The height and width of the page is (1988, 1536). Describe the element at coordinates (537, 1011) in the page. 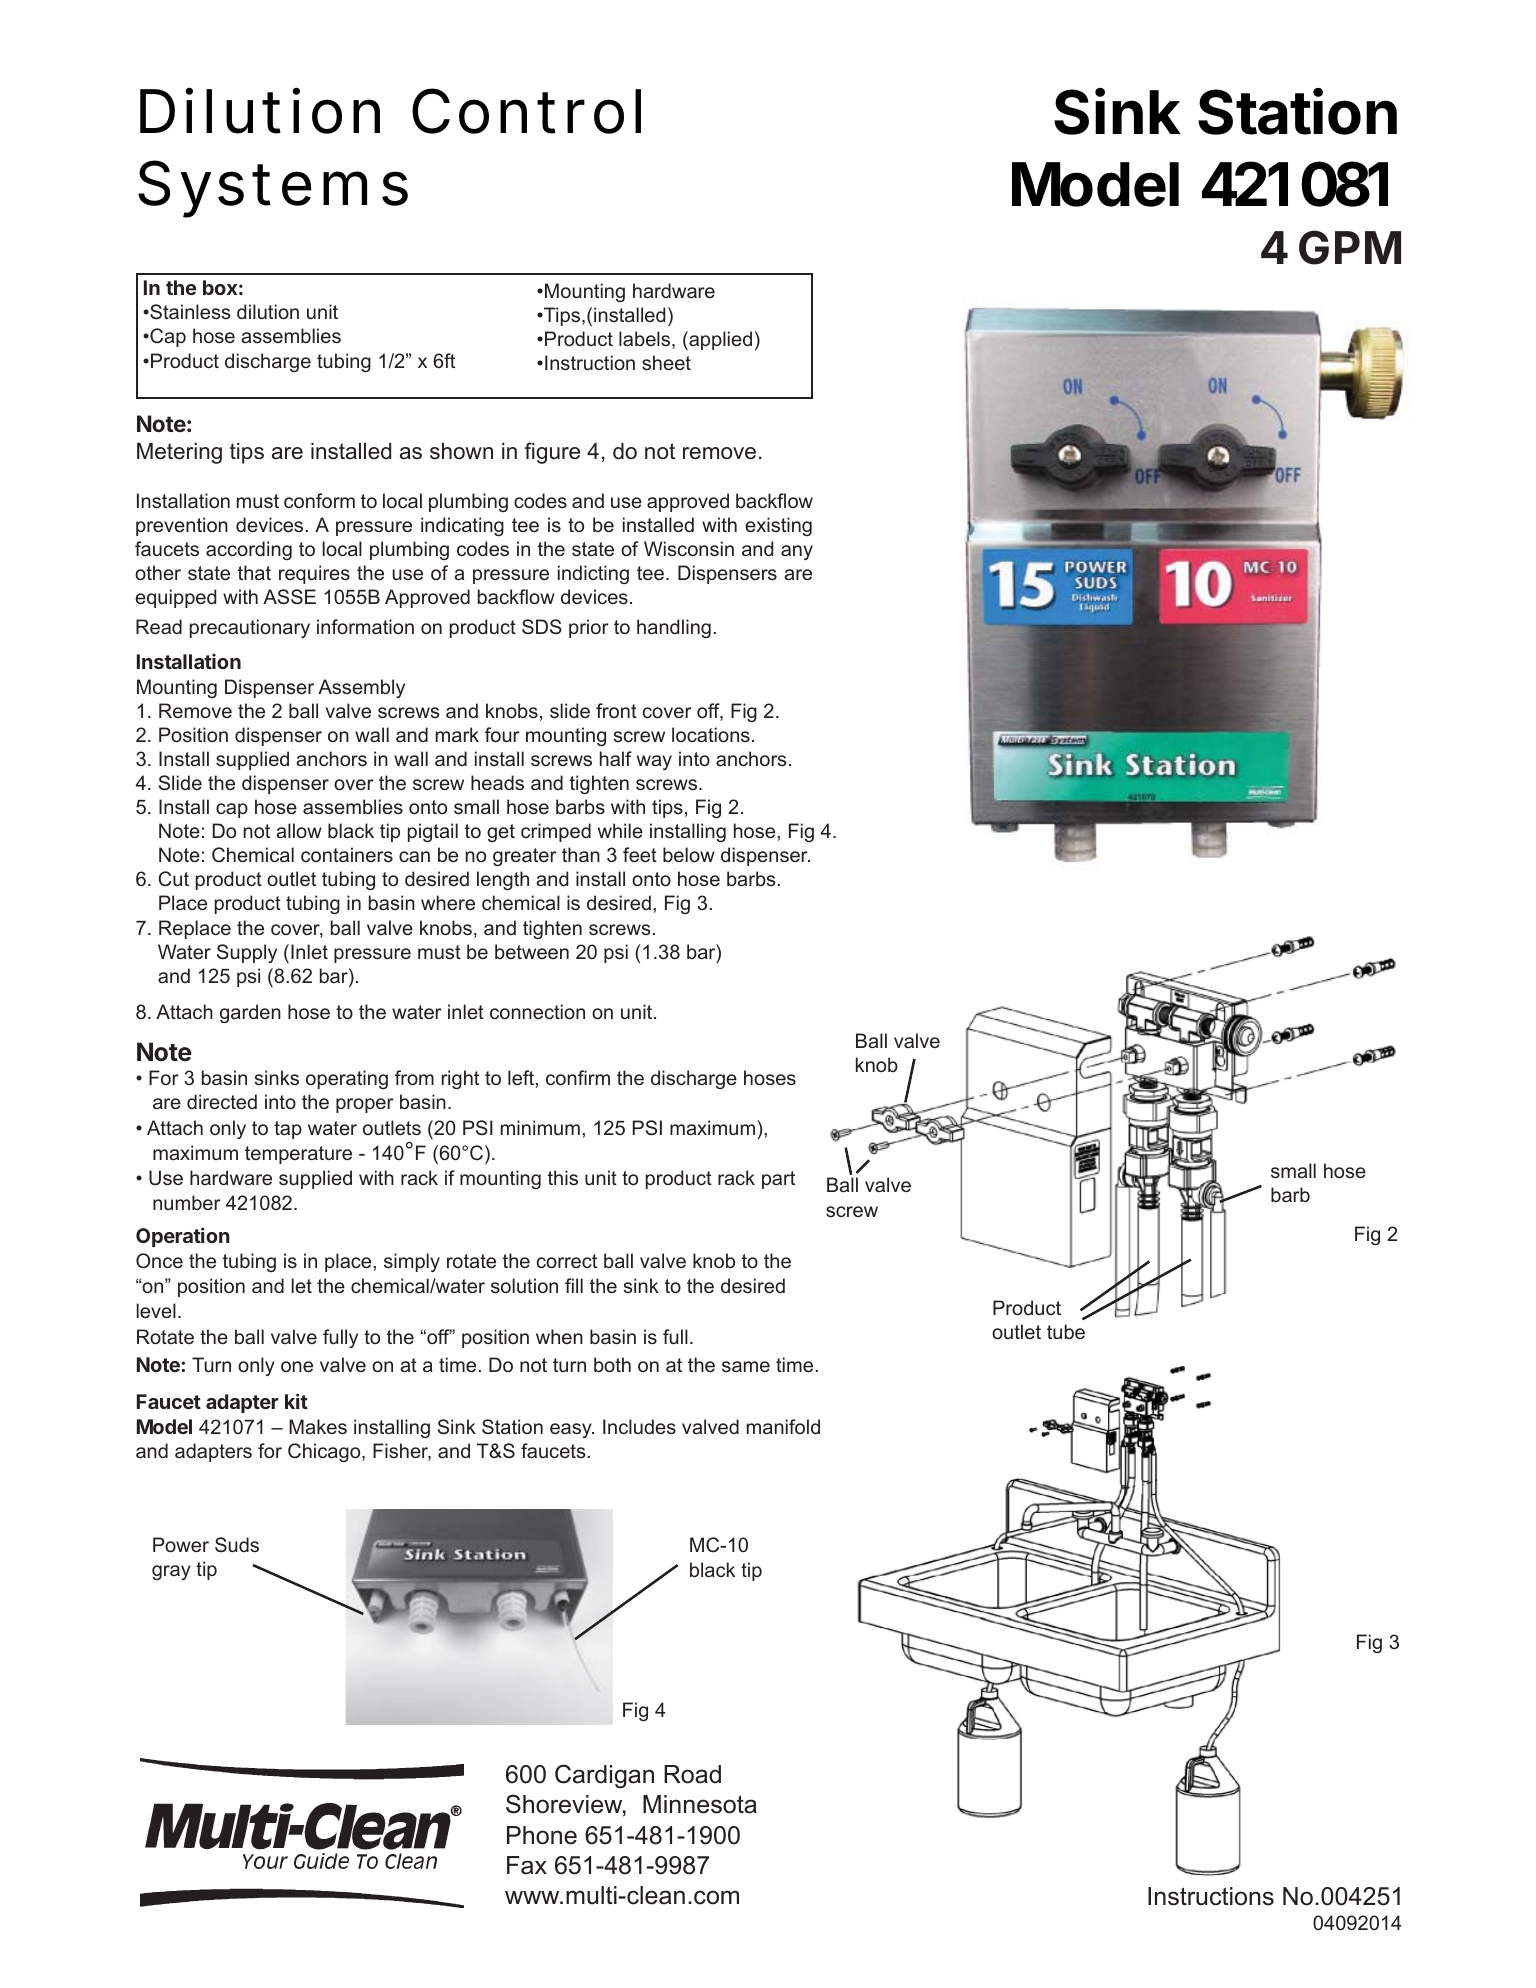

I see `connection` at that location.
